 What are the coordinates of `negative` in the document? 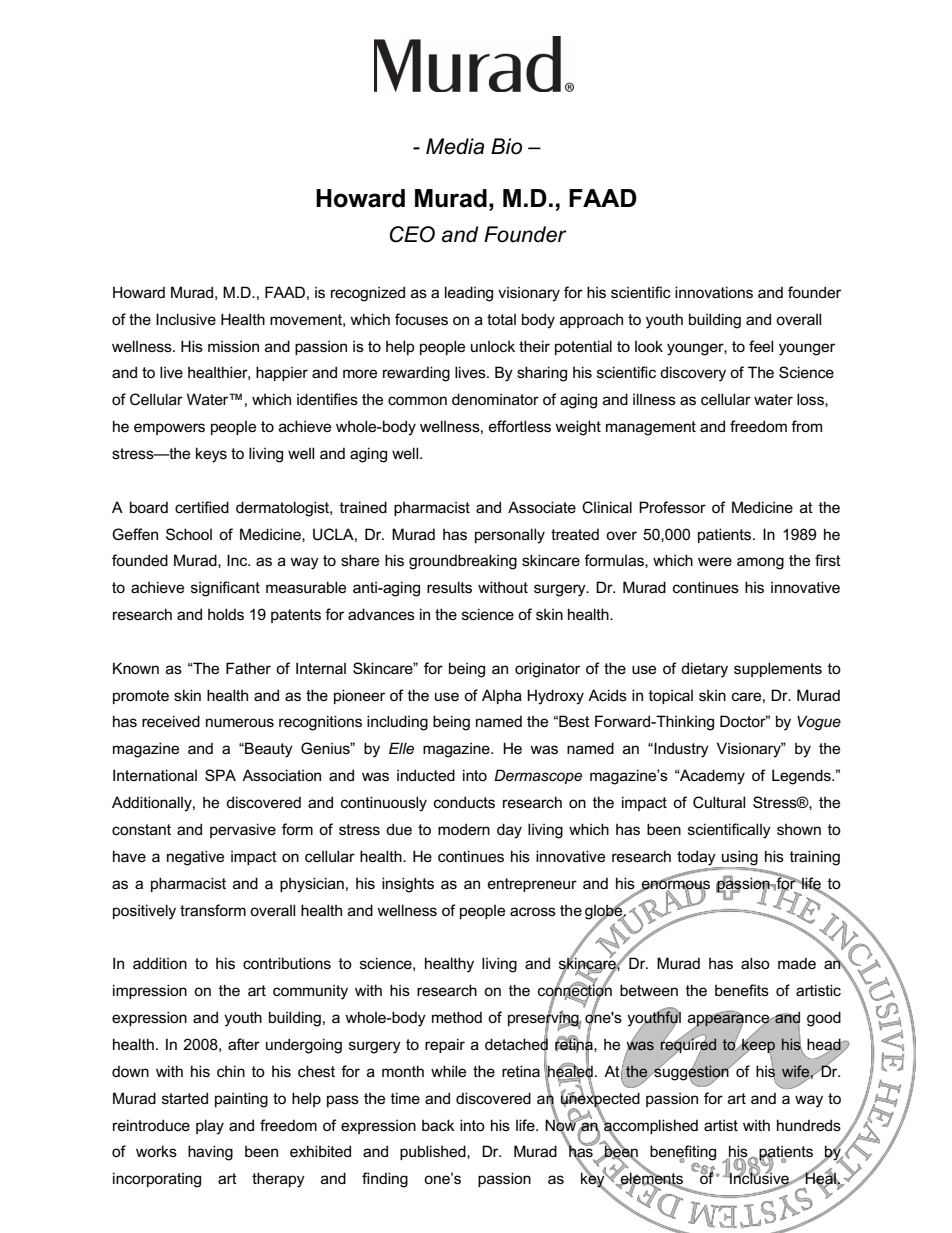 It's located at (195, 858).
